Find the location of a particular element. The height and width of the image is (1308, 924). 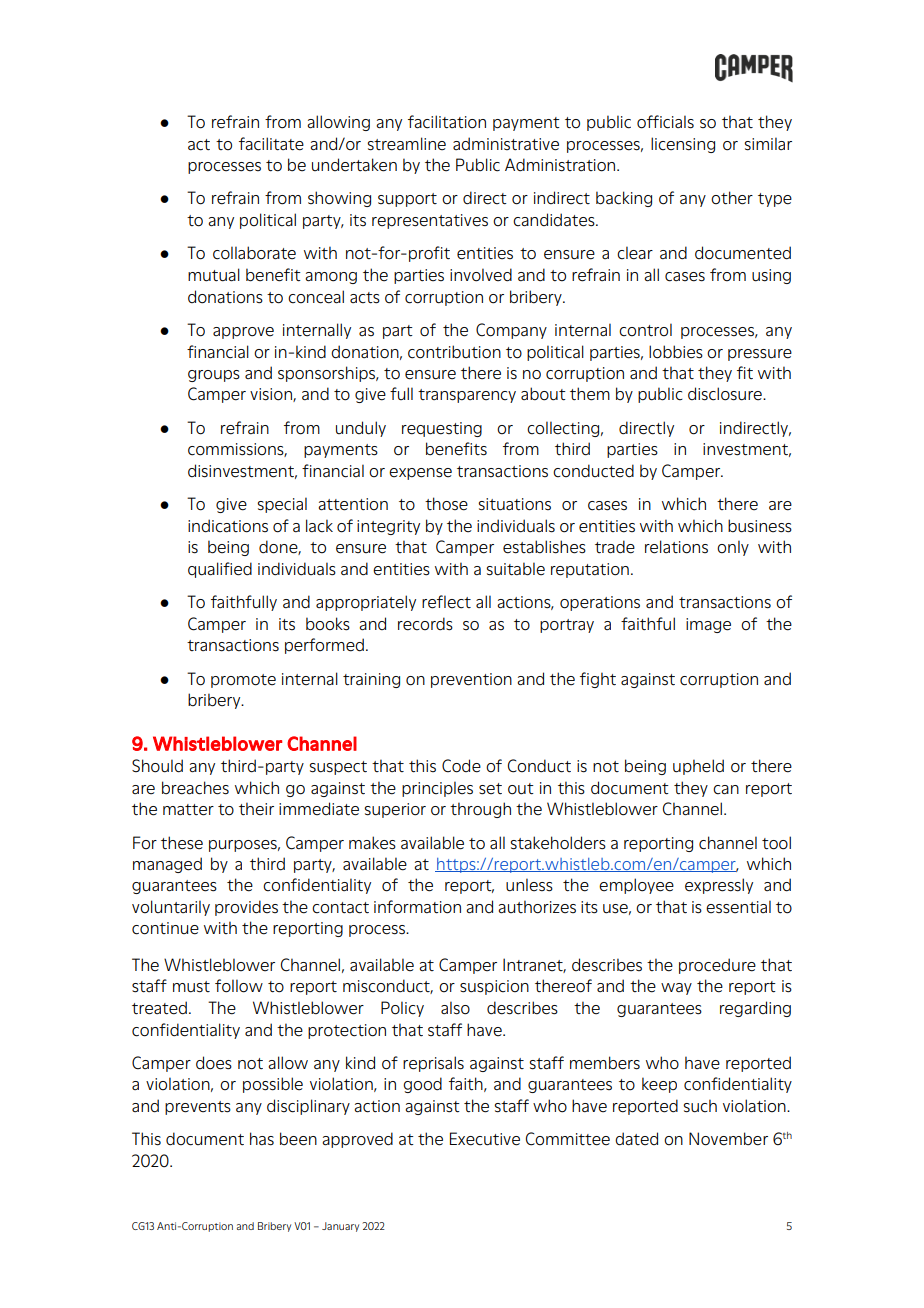

through is located at coordinates (480, 810).
